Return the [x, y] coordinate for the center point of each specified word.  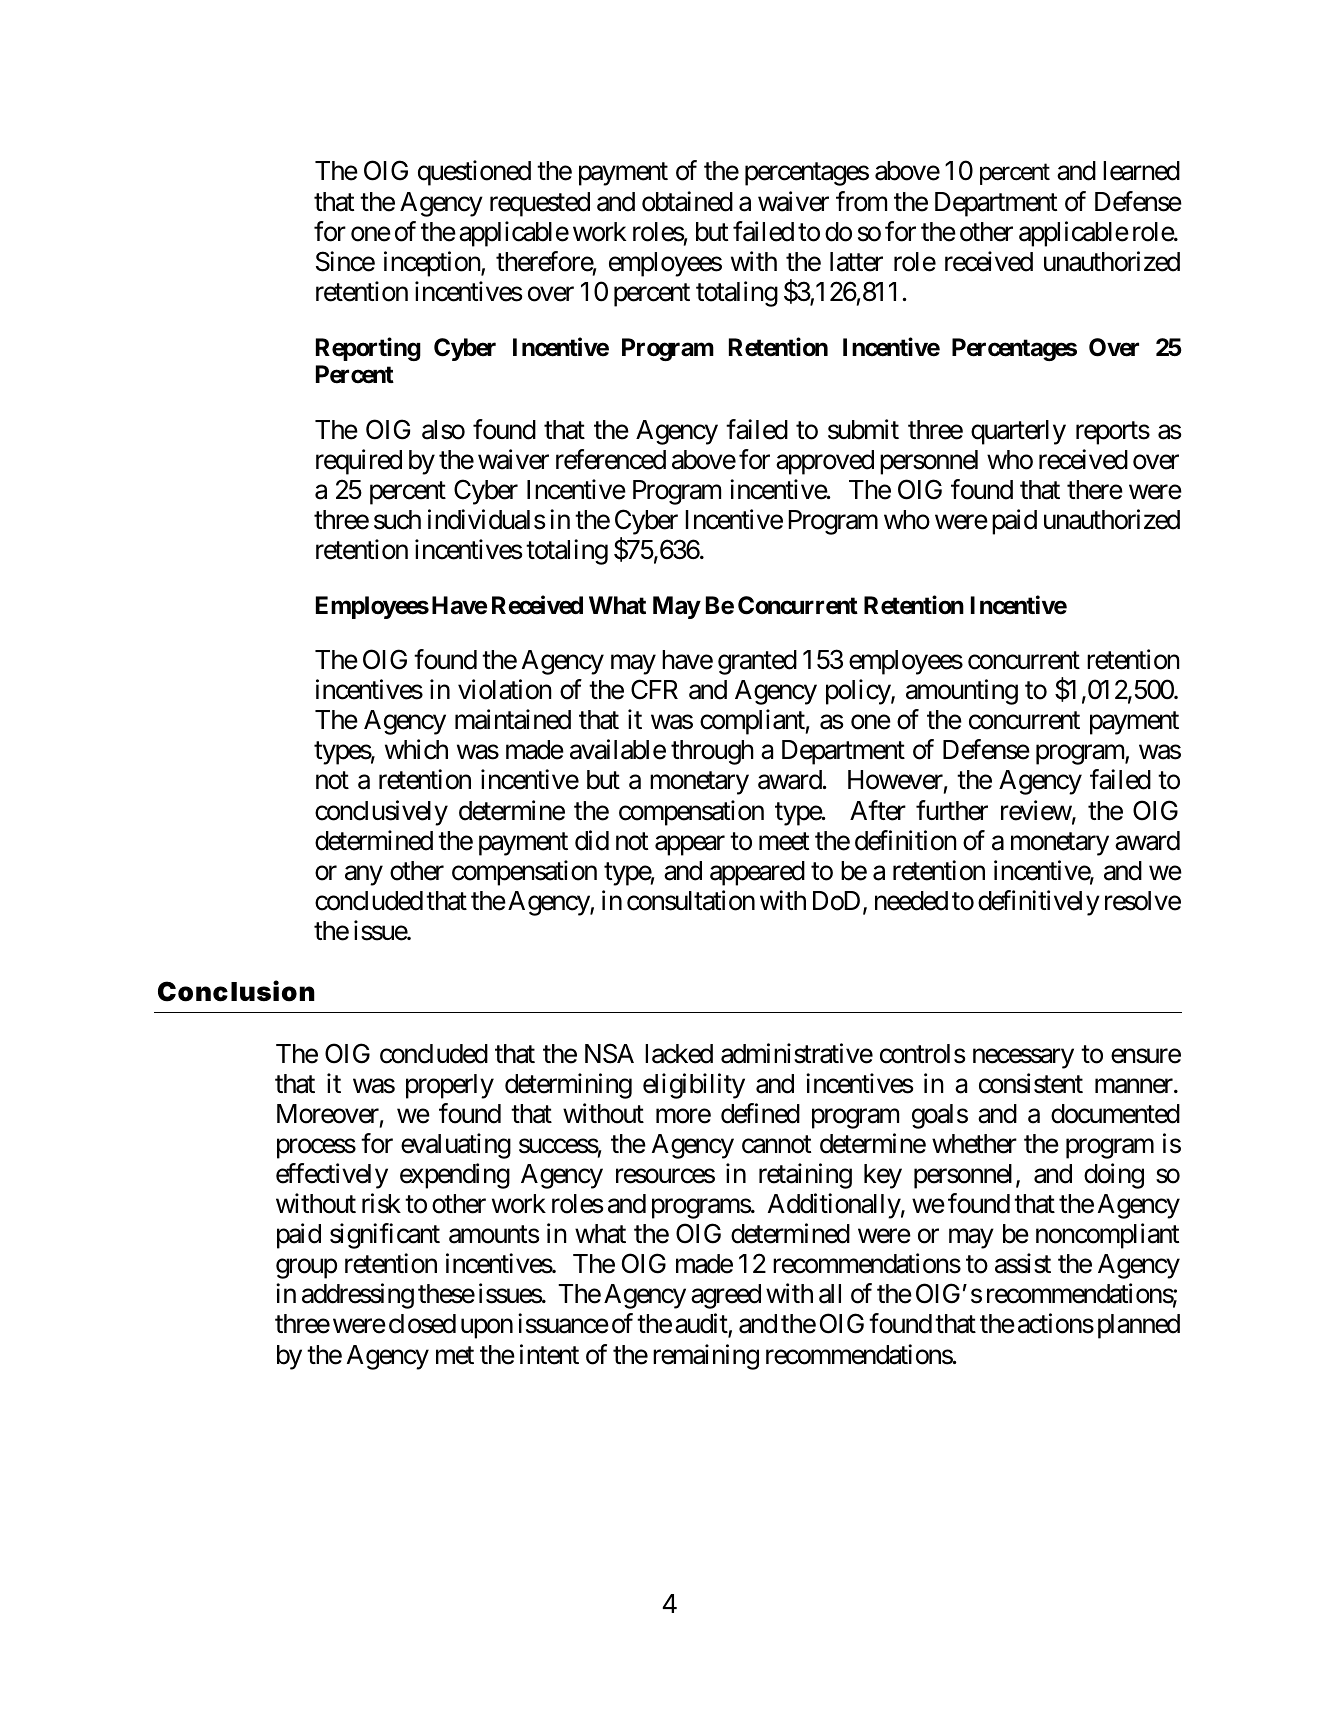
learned [1141, 171]
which [416, 749]
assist [1023, 1263]
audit [702, 1325]
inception [433, 264]
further [952, 810]
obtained [687, 201]
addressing [358, 1296]
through [712, 752]
